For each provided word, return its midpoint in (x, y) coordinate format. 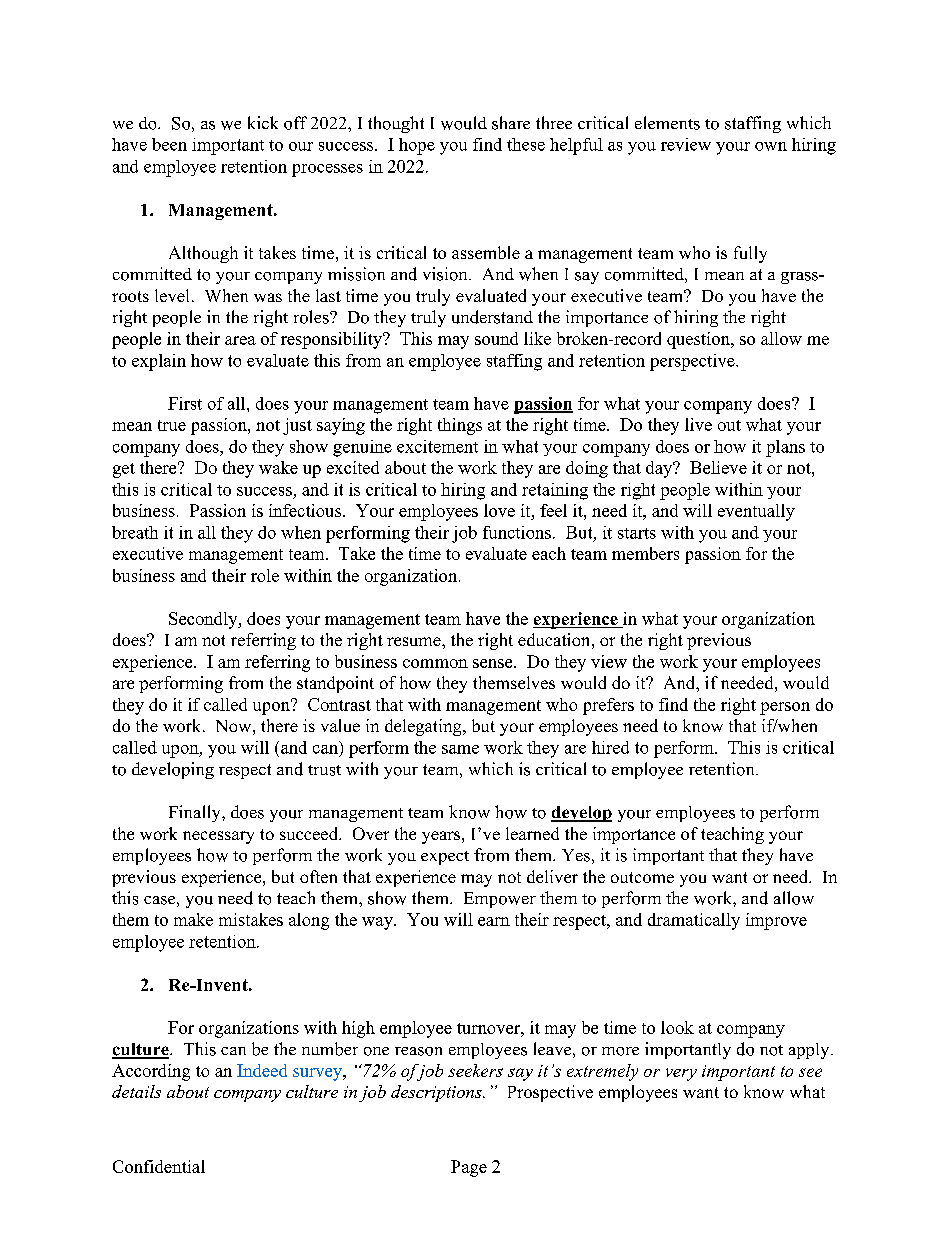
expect (445, 858)
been (169, 144)
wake (278, 467)
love (499, 510)
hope (417, 146)
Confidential (159, 1166)
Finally (196, 813)
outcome (642, 877)
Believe (718, 467)
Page (469, 1168)
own (771, 146)
